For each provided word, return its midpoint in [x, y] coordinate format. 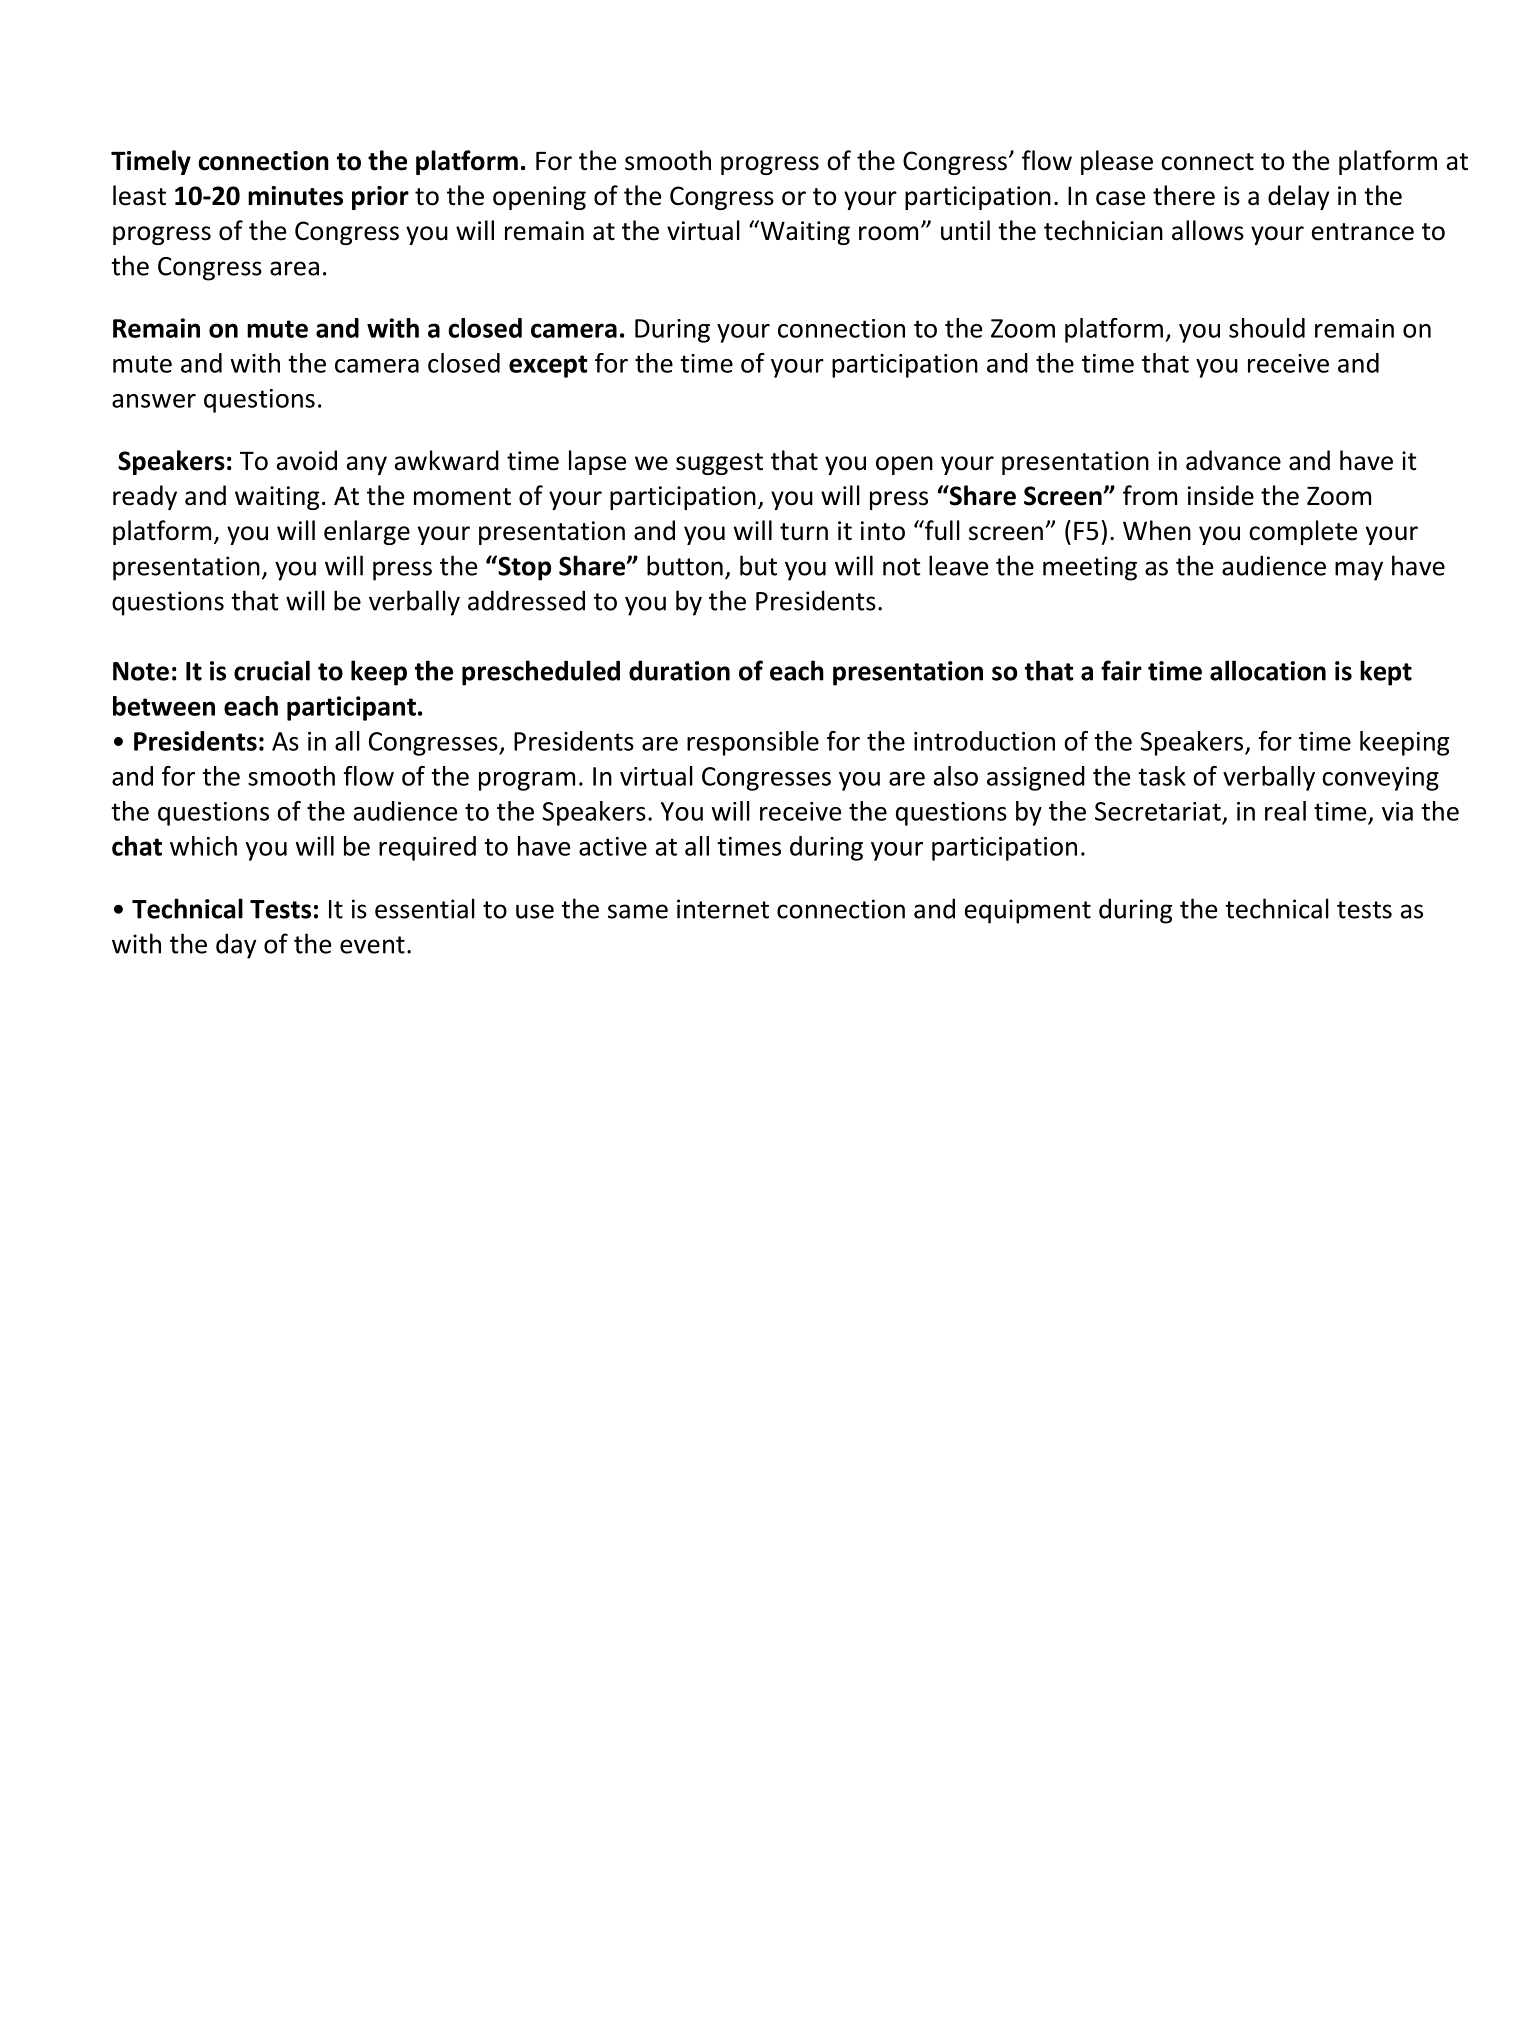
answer [154, 401]
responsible [753, 743]
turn [804, 532]
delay [1298, 197]
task [1162, 776]
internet [723, 909]
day [236, 946]
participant [351, 708]
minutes [295, 196]
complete [1303, 532]
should [1267, 328]
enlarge [367, 532]
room [888, 233]
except [548, 366]
